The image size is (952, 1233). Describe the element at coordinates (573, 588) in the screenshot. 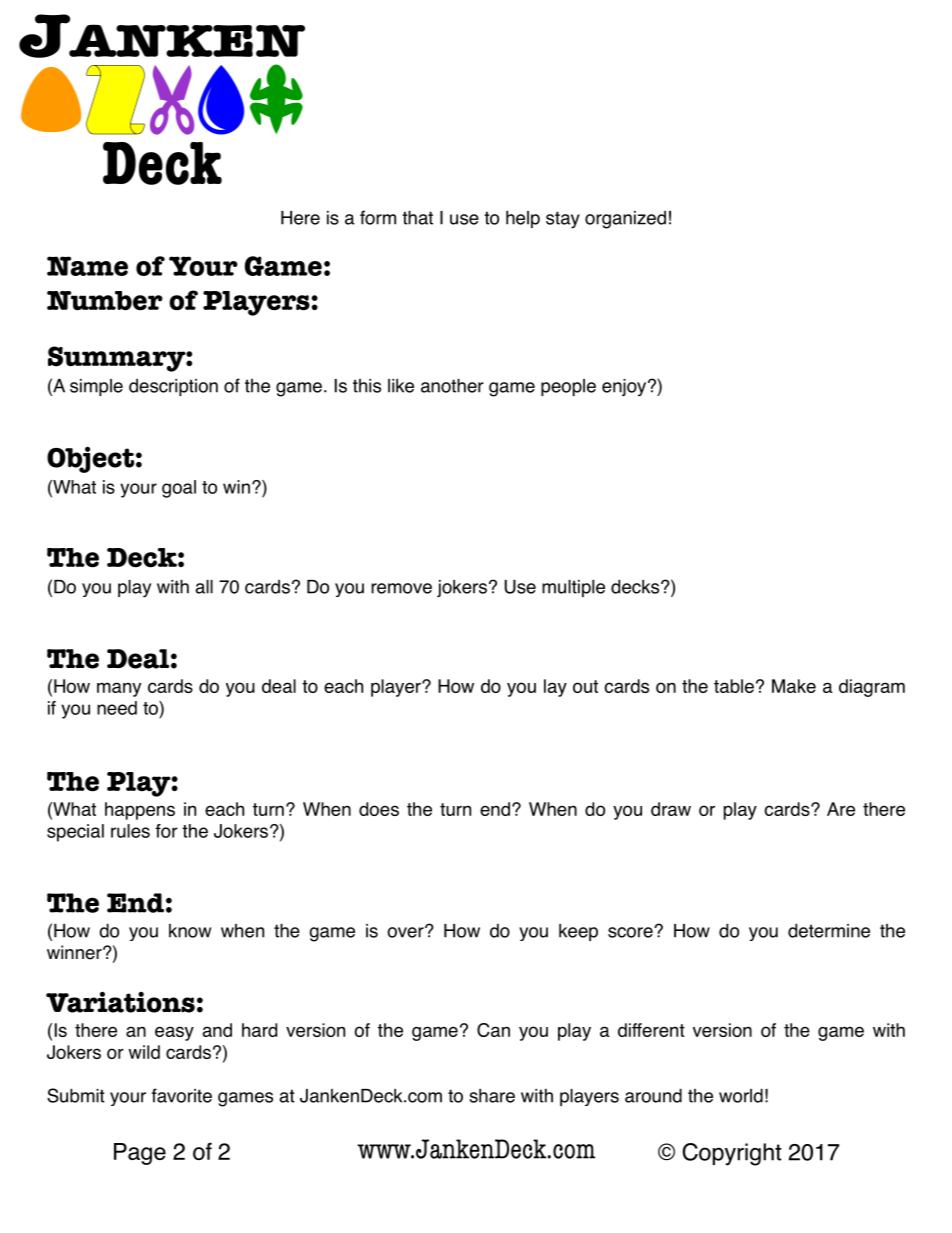

I see `multiple` at that location.
